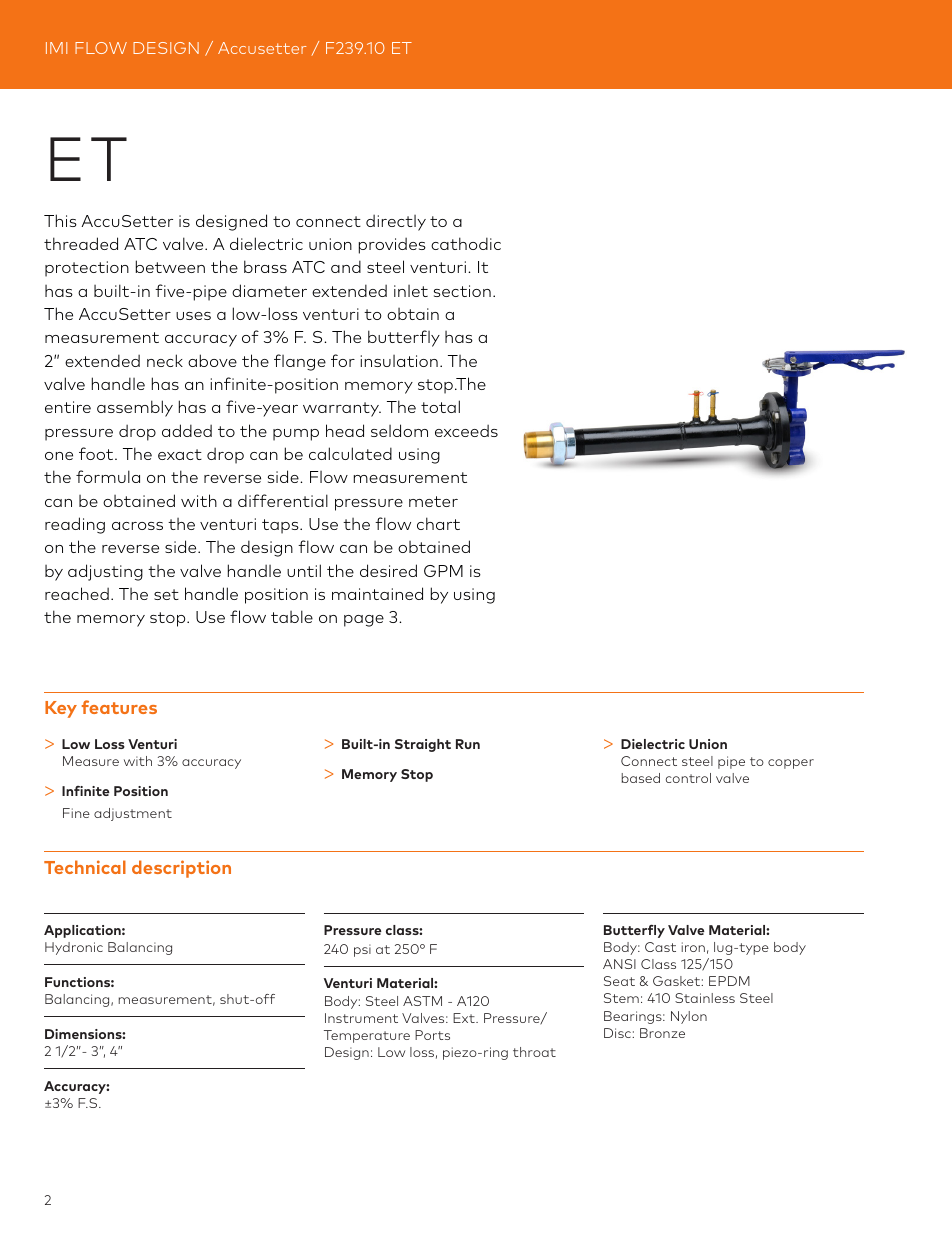 The width and height of the page is (952, 1233). Describe the element at coordinates (74, 948) in the page. I see `Hydronic` at that location.
